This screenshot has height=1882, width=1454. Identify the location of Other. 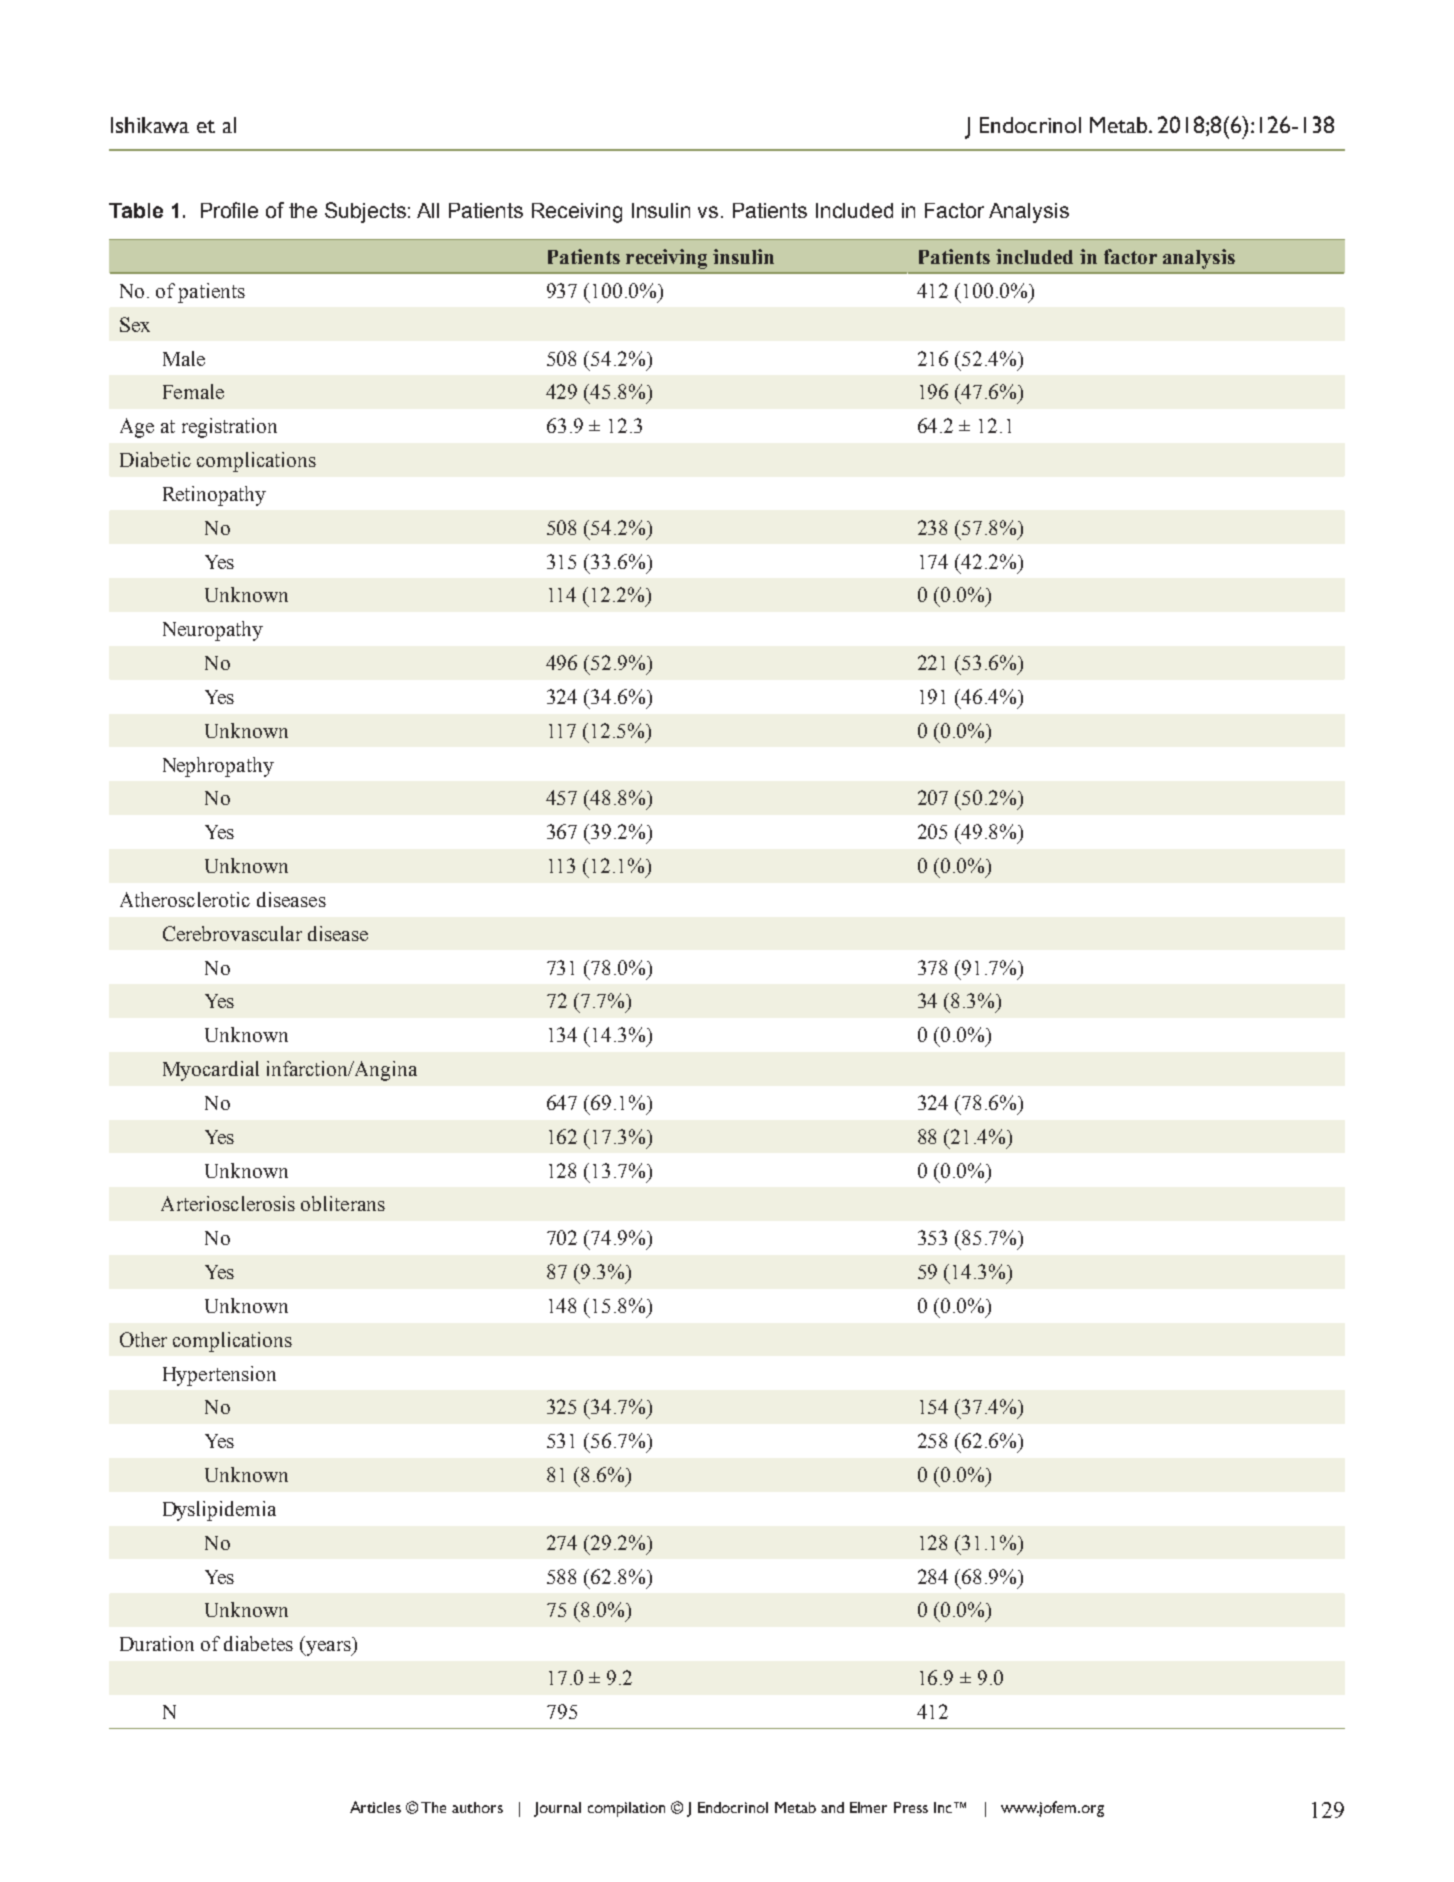
(143, 1339).
